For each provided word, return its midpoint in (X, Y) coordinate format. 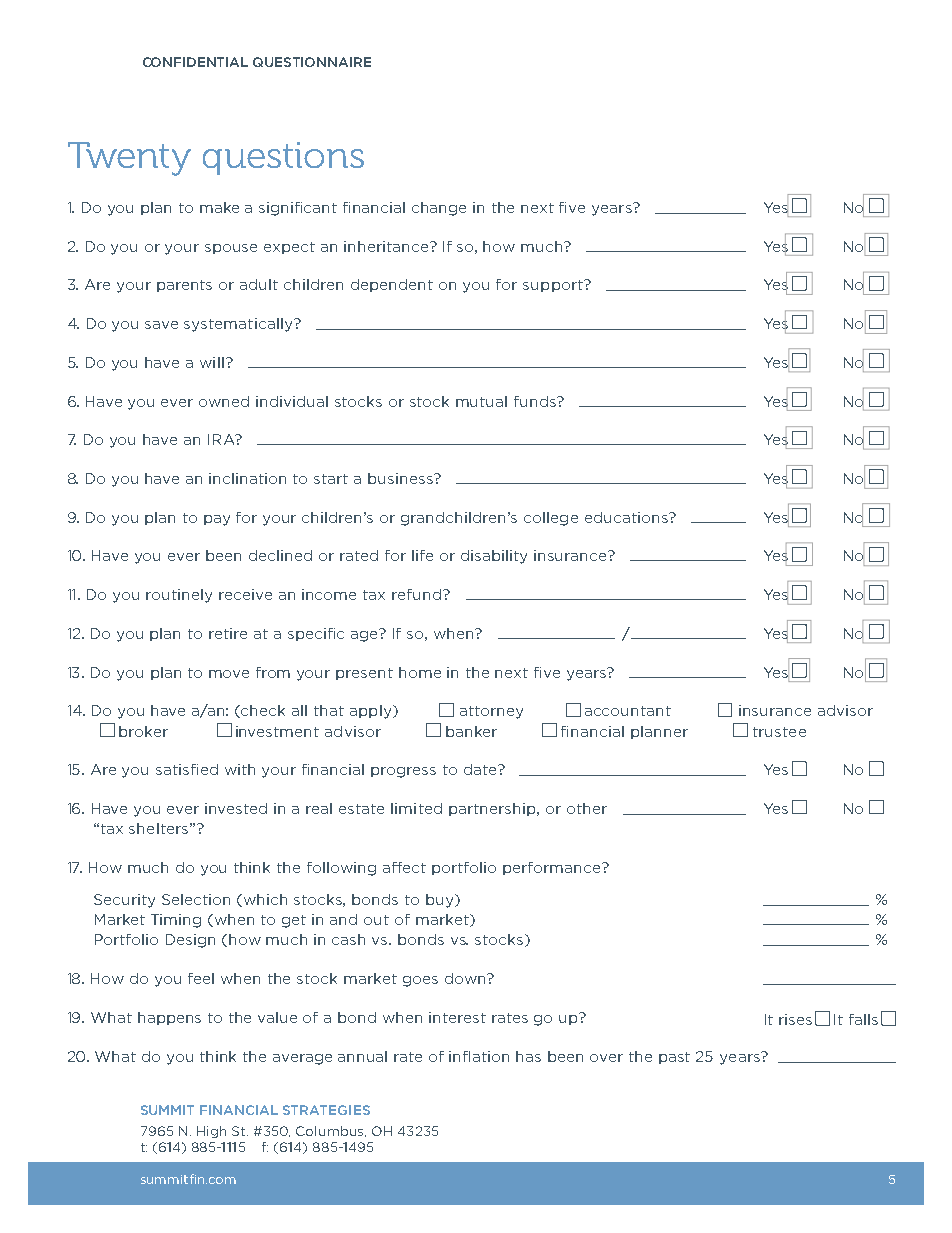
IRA (222, 439)
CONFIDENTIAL (195, 62)
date (481, 769)
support (554, 286)
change (439, 209)
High (211, 1132)
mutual (481, 401)
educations (627, 517)
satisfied (187, 769)
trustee (779, 732)
